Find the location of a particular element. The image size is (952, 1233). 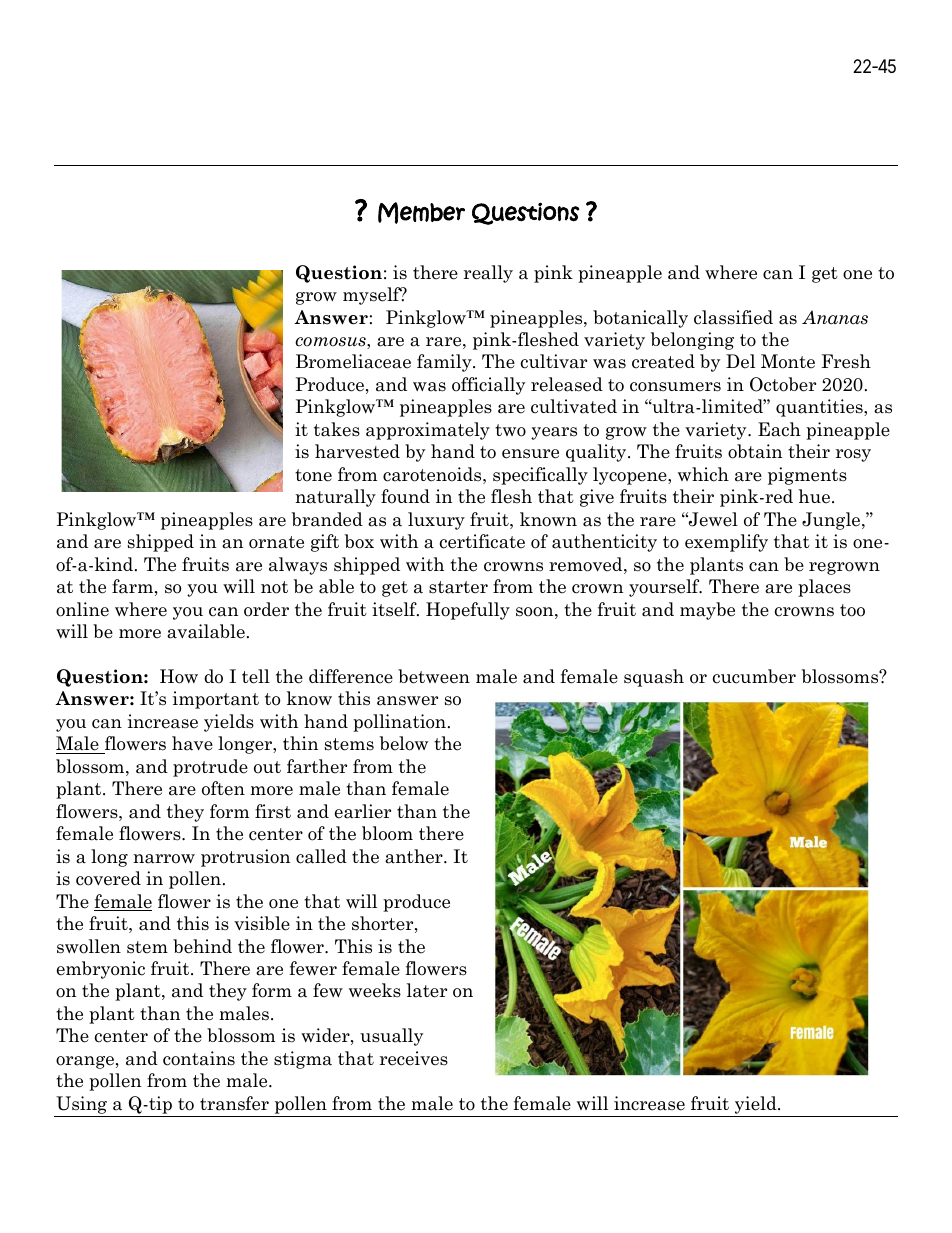

classified is located at coordinates (733, 317).
